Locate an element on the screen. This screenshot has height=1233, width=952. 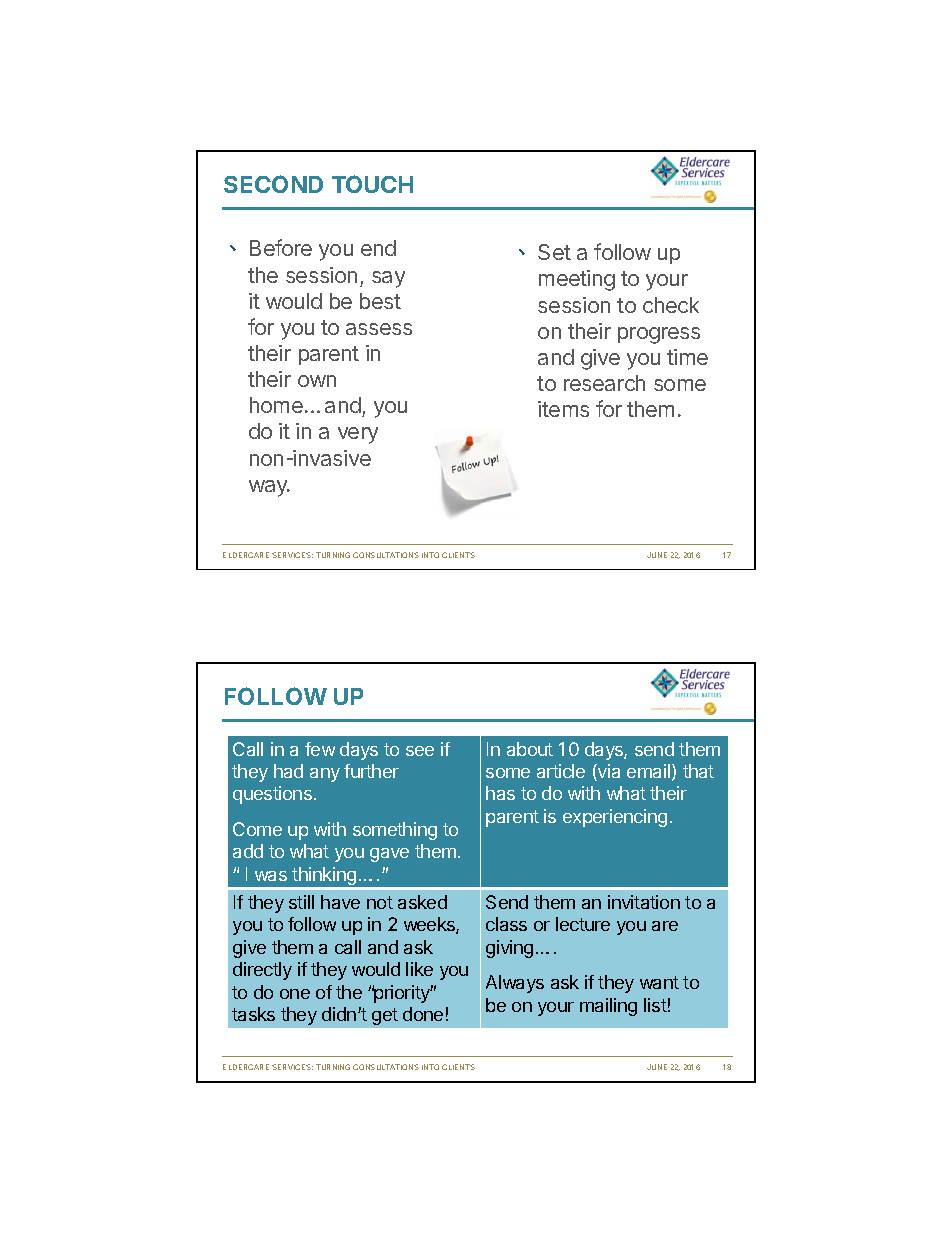
meeting is located at coordinates (577, 280).
